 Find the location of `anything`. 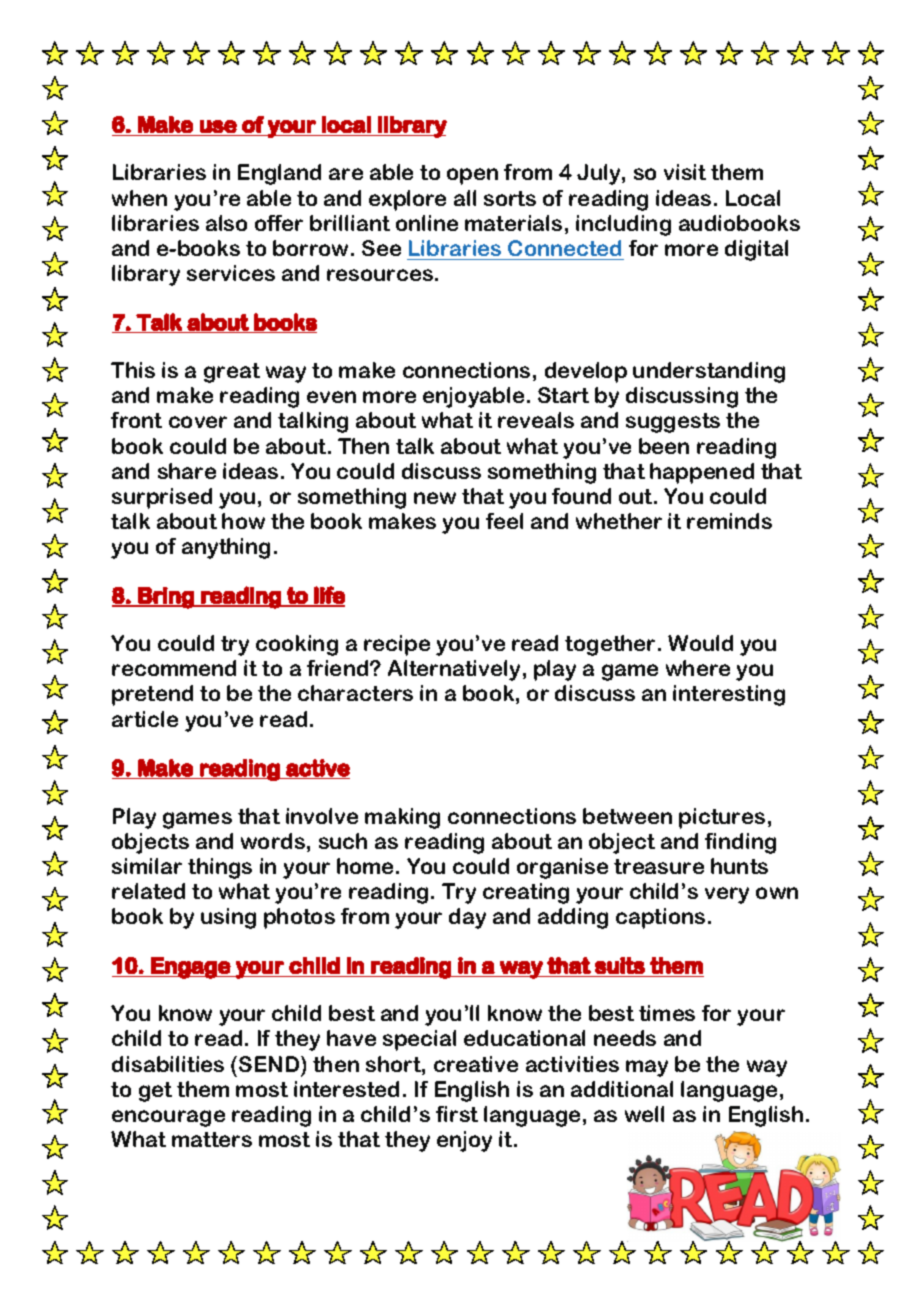

anything is located at coordinates (226, 548).
